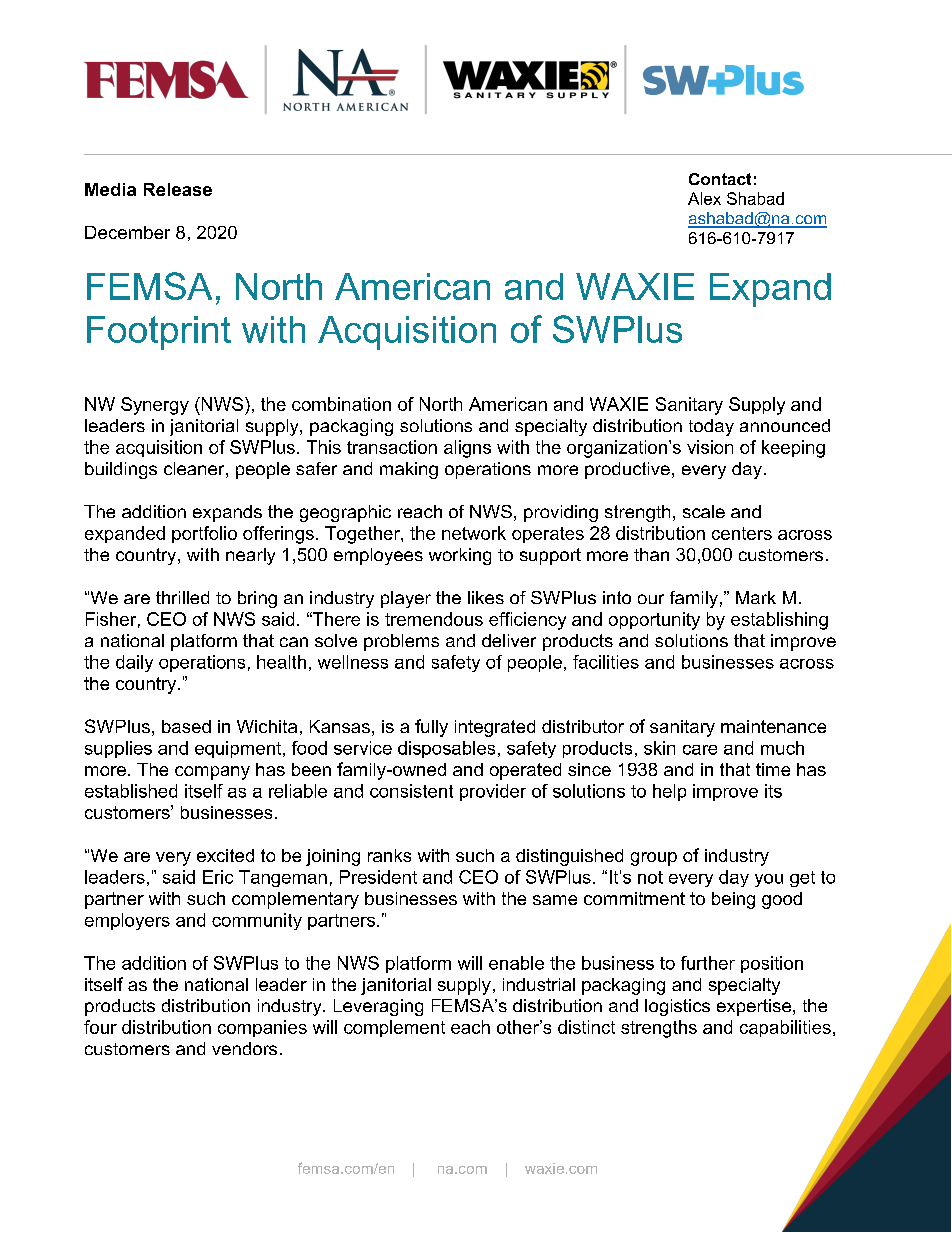 The width and height of the screenshot is (952, 1233). I want to click on consistent, so click(411, 791).
